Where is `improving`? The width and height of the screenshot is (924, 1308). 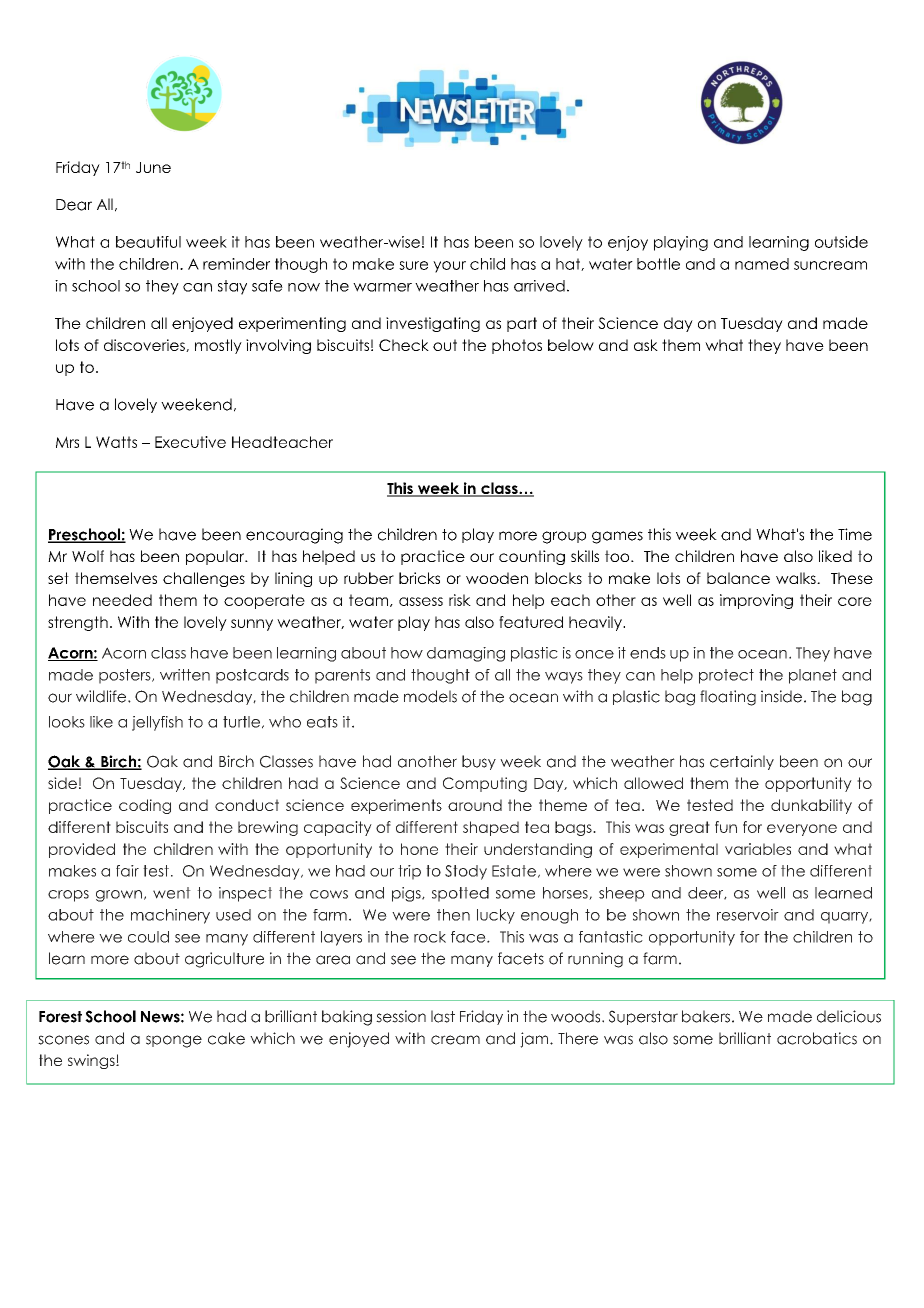
improving is located at coordinates (756, 601).
